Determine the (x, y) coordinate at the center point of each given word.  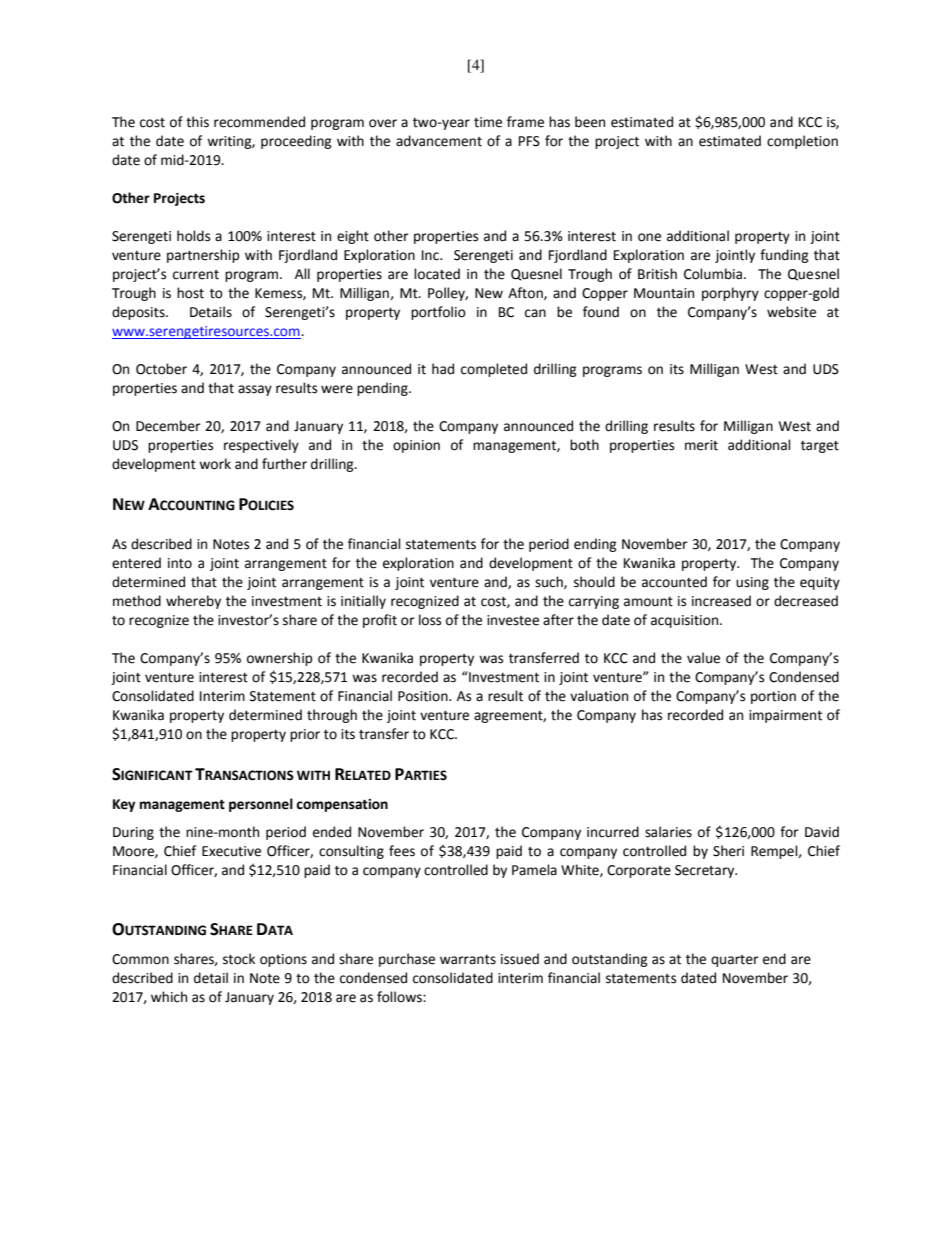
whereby (193, 602)
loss (430, 620)
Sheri (728, 851)
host (190, 293)
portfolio (438, 313)
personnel (261, 805)
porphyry (730, 294)
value (703, 658)
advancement (439, 141)
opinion (416, 446)
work (215, 464)
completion (802, 142)
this (197, 122)
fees (402, 851)
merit (701, 445)
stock (239, 959)
